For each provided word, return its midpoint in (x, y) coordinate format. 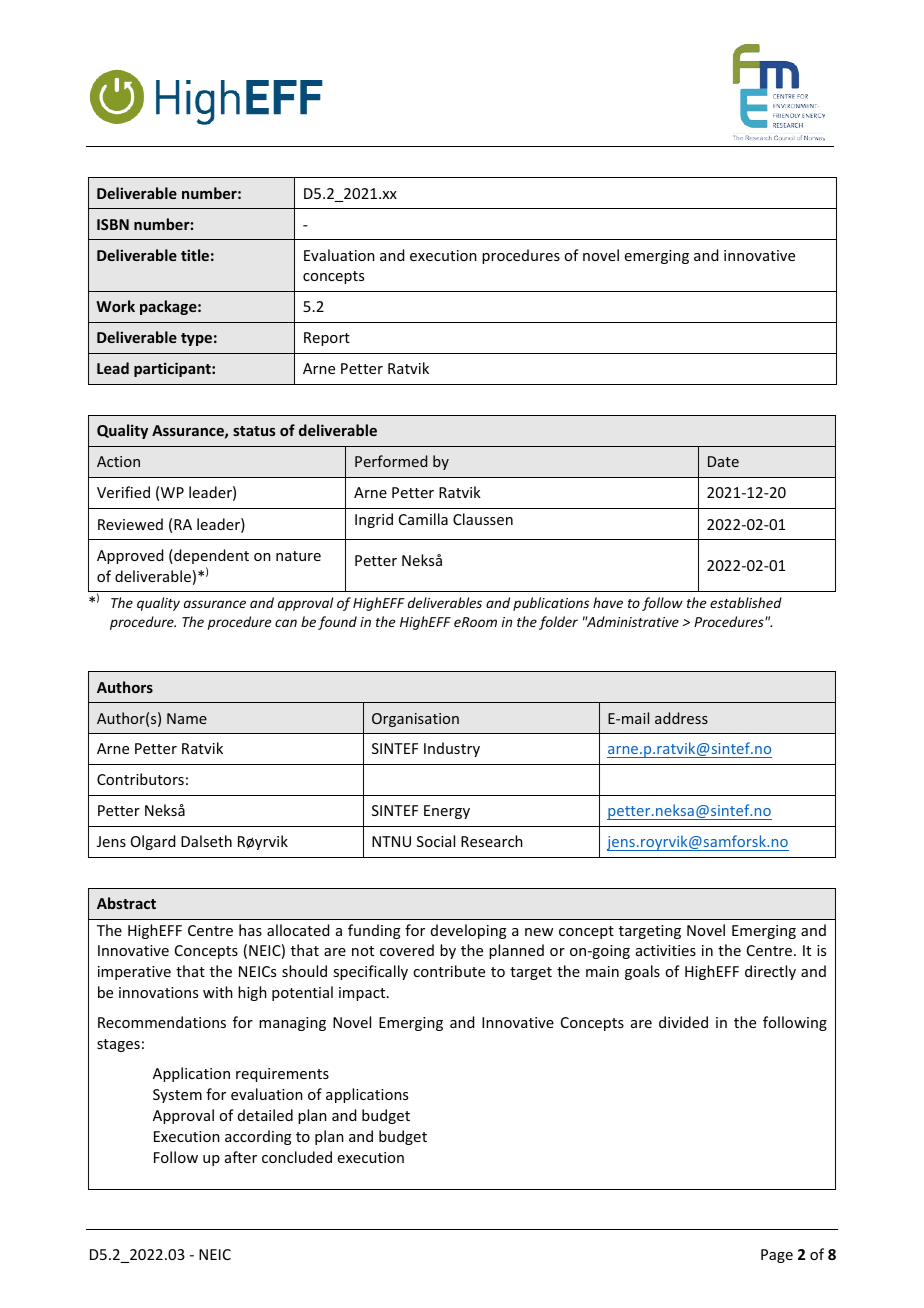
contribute (449, 971)
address (681, 718)
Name (187, 718)
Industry (452, 749)
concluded (297, 1157)
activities (666, 950)
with (218, 992)
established (746, 602)
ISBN (113, 224)
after (241, 1157)
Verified (123, 492)
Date (723, 461)
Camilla (423, 519)
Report (327, 339)
